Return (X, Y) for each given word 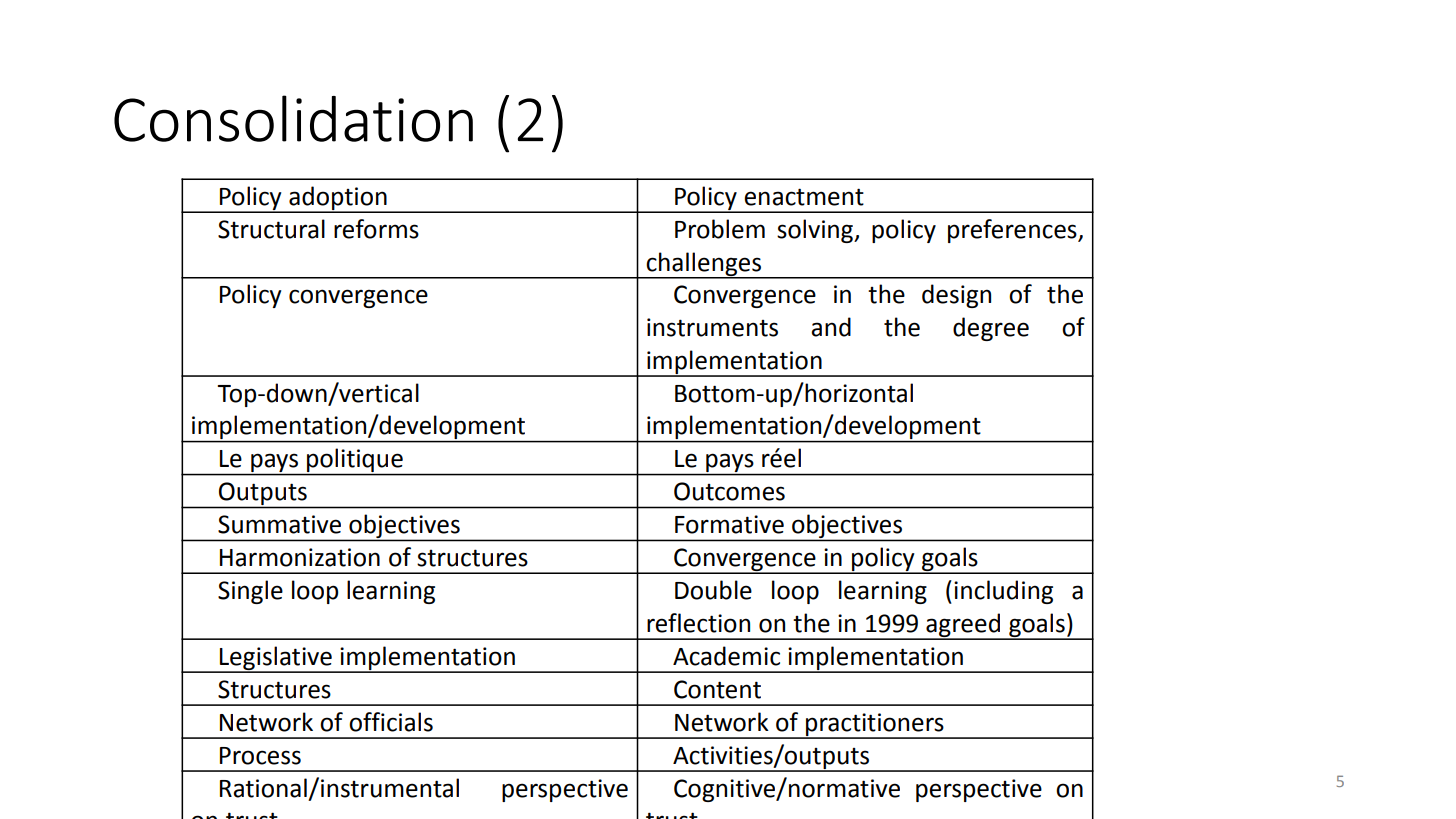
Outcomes (729, 491)
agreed (963, 626)
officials (391, 722)
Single (250, 592)
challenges (703, 265)
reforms (376, 229)
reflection (698, 623)
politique (355, 460)
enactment (804, 197)
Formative (729, 524)
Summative (279, 524)
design (956, 296)
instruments (712, 327)
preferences (1013, 231)
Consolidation (293, 118)
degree (991, 329)
